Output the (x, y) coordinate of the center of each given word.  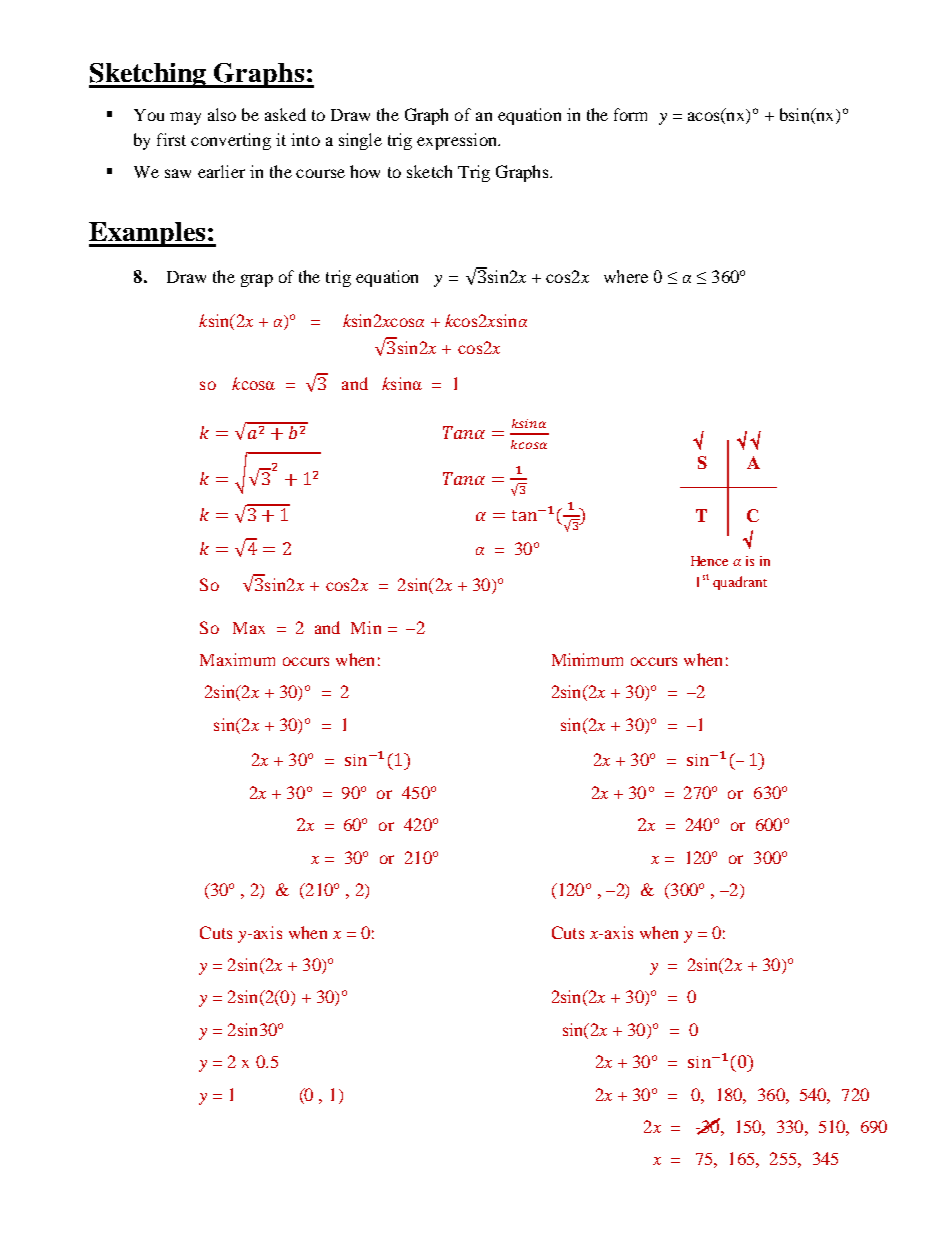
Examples (148, 234)
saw (178, 173)
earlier (221, 171)
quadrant (740, 583)
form (630, 114)
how (365, 171)
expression (458, 141)
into (305, 139)
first (171, 139)
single (360, 141)
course (320, 173)
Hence (709, 561)
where (626, 276)
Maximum (237, 659)
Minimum (587, 659)
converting (231, 141)
